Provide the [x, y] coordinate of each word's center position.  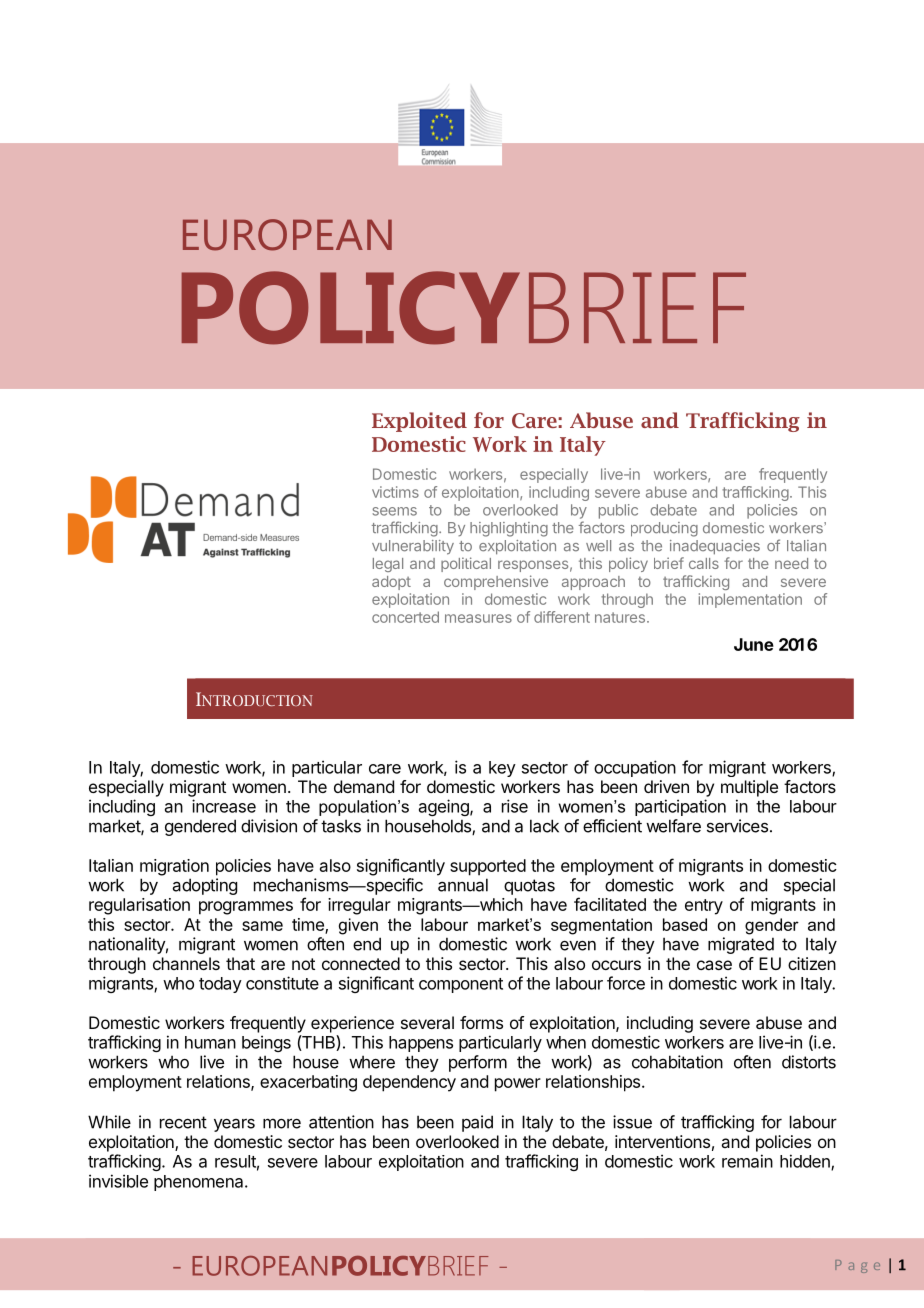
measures [478, 618]
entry [704, 907]
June [754, 644]
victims [395, 492]
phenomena [200, 1183]
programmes [246, 908]
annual [463, 885]
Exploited [419, 422]
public [618, 511]
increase [224, 806]
